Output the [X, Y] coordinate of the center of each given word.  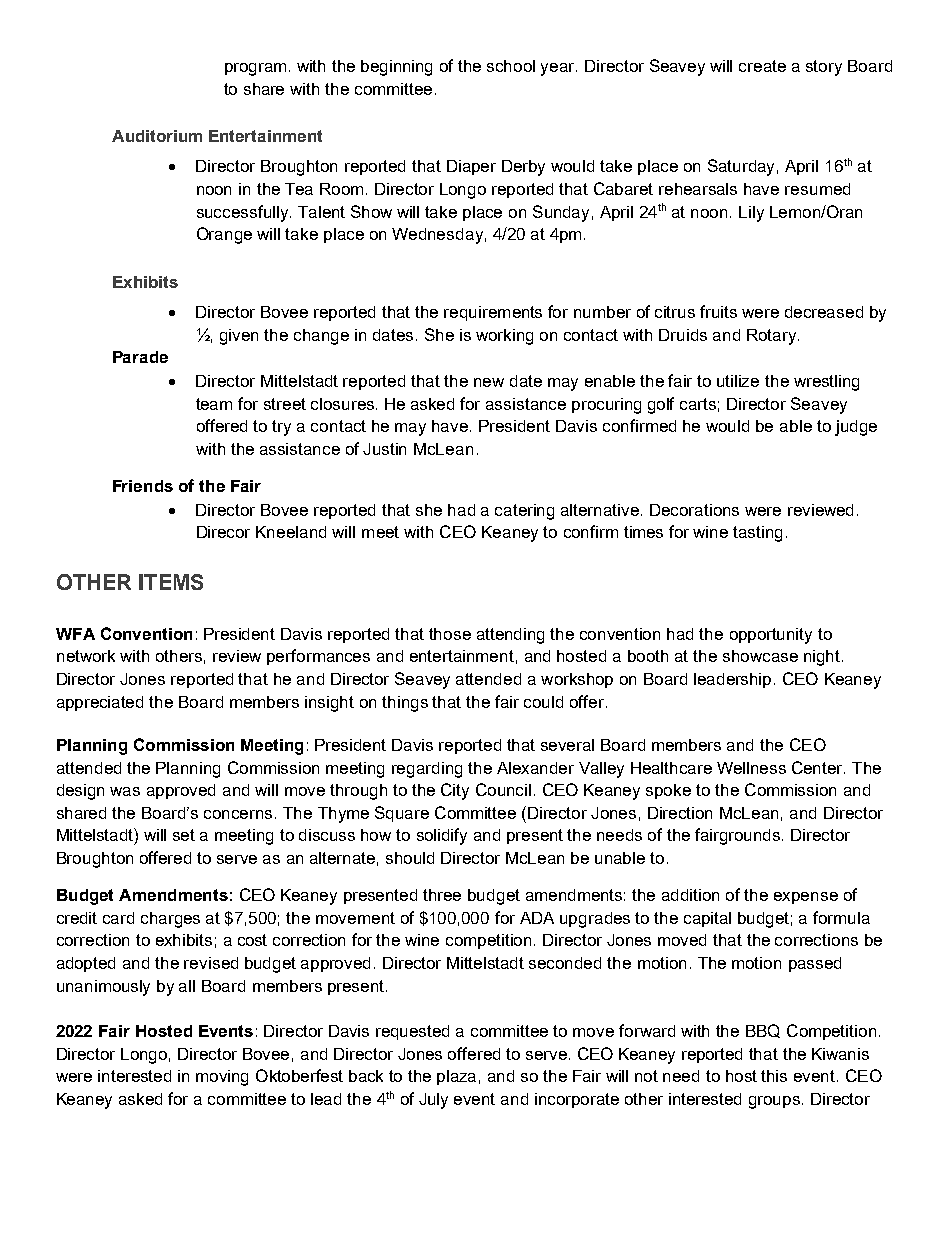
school [511, 66]
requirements [493, 313]
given [239, 337]
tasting [757, 534]
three [442, 895]
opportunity [771, 636]
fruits [718, 311]
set [184, 835]
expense [806, 898]
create [762, 66]
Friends [143, 486]
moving [222, 1078]
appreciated [100, 703]
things [405, 704]
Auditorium [157, 136]
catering [524, 512]
